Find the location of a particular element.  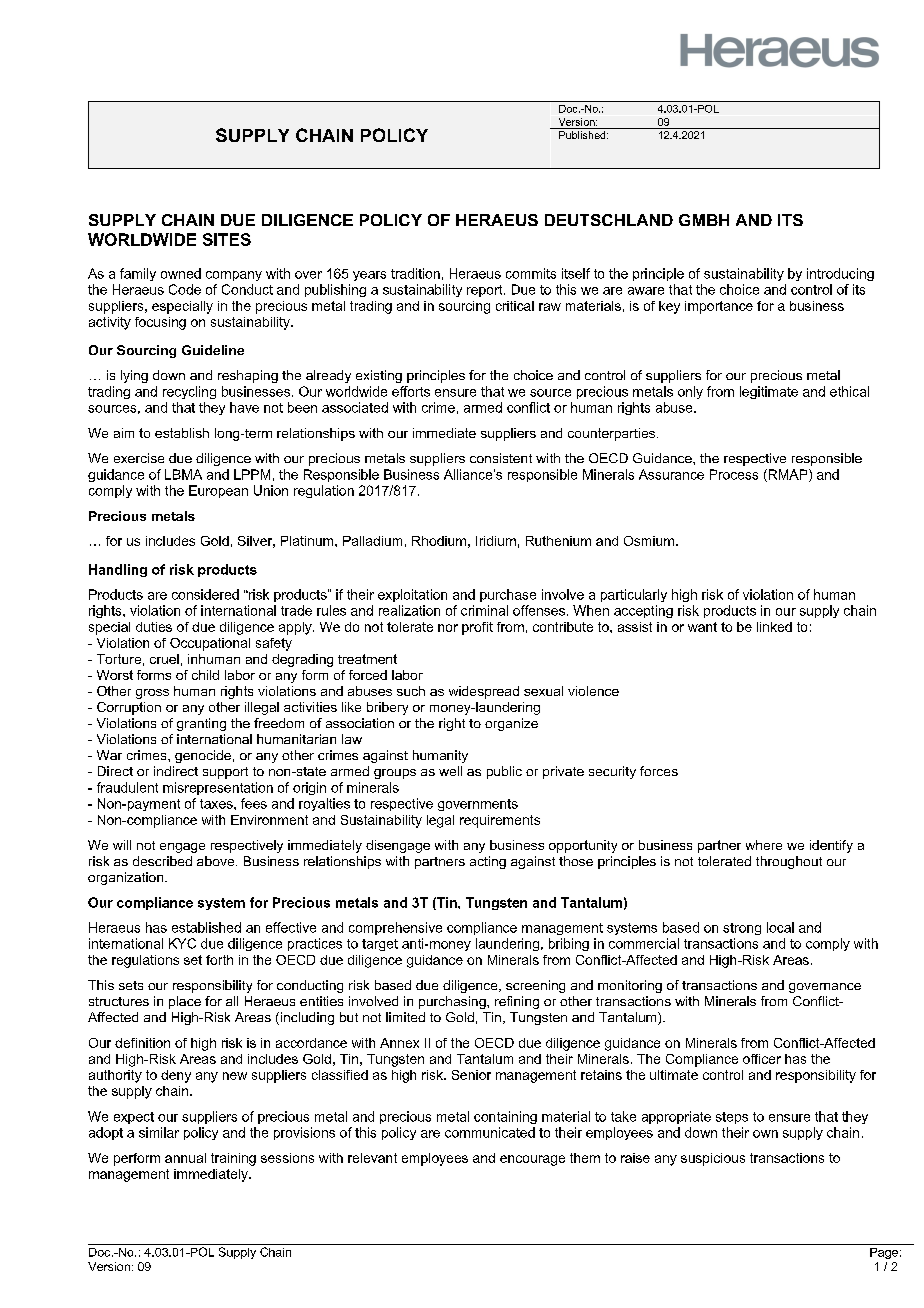

commits is located at coordinates (531, 273).
